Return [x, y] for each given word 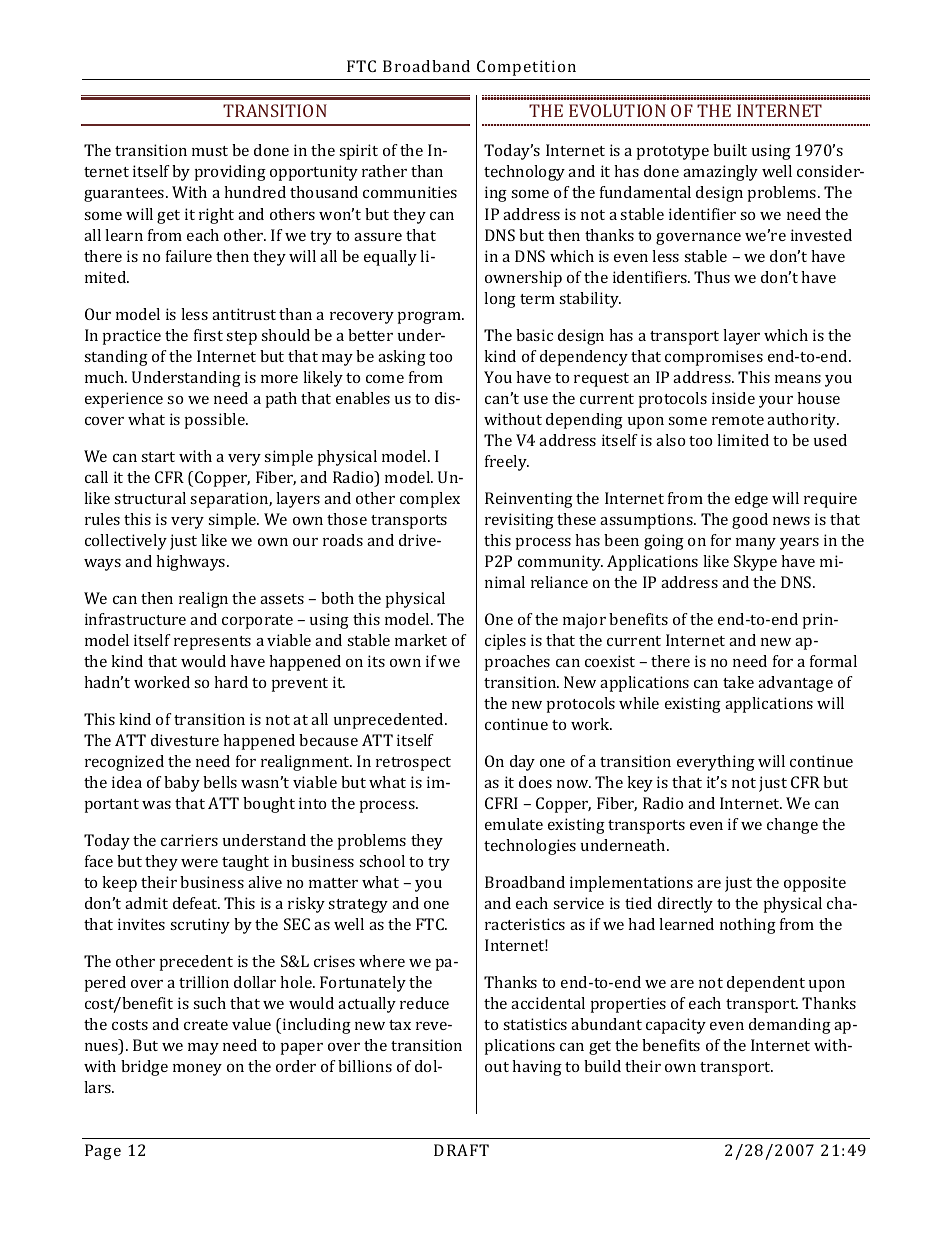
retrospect [413, 764]
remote [738, 420]
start [158, 457]
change [792, 826]
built [730, 150]
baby [182, 784]
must [210, 151]
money [197, 1070]
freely [507, 463]
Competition [526, 68]
